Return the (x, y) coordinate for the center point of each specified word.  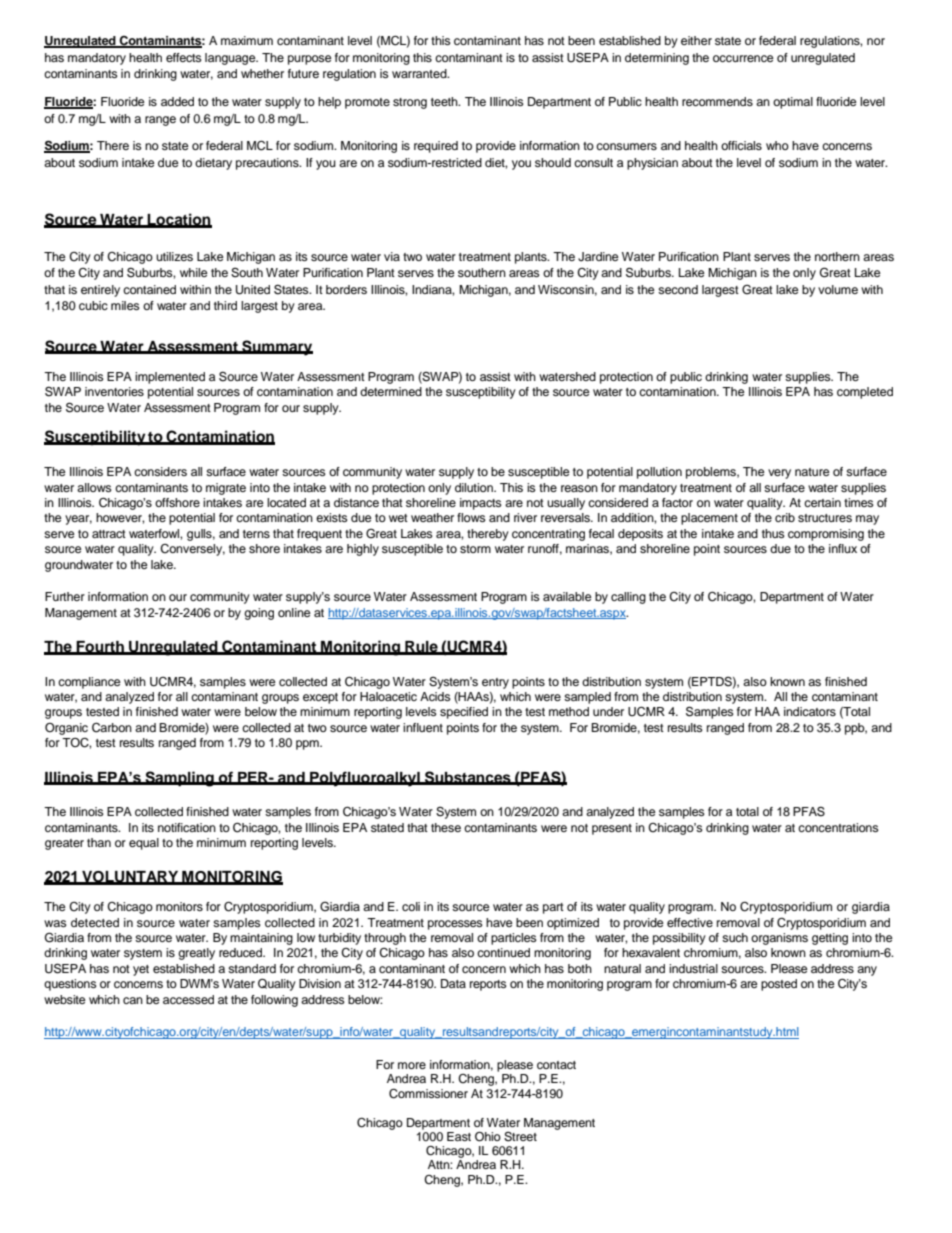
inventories (114, 391)
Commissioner (428, 1094)
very (779, 474)
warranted (420, 73)
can (133, 1000)
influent (423, 727)
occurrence (743, 58)
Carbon (112, 728)
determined (391, 391)
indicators (810, 711)
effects (184, 57)
